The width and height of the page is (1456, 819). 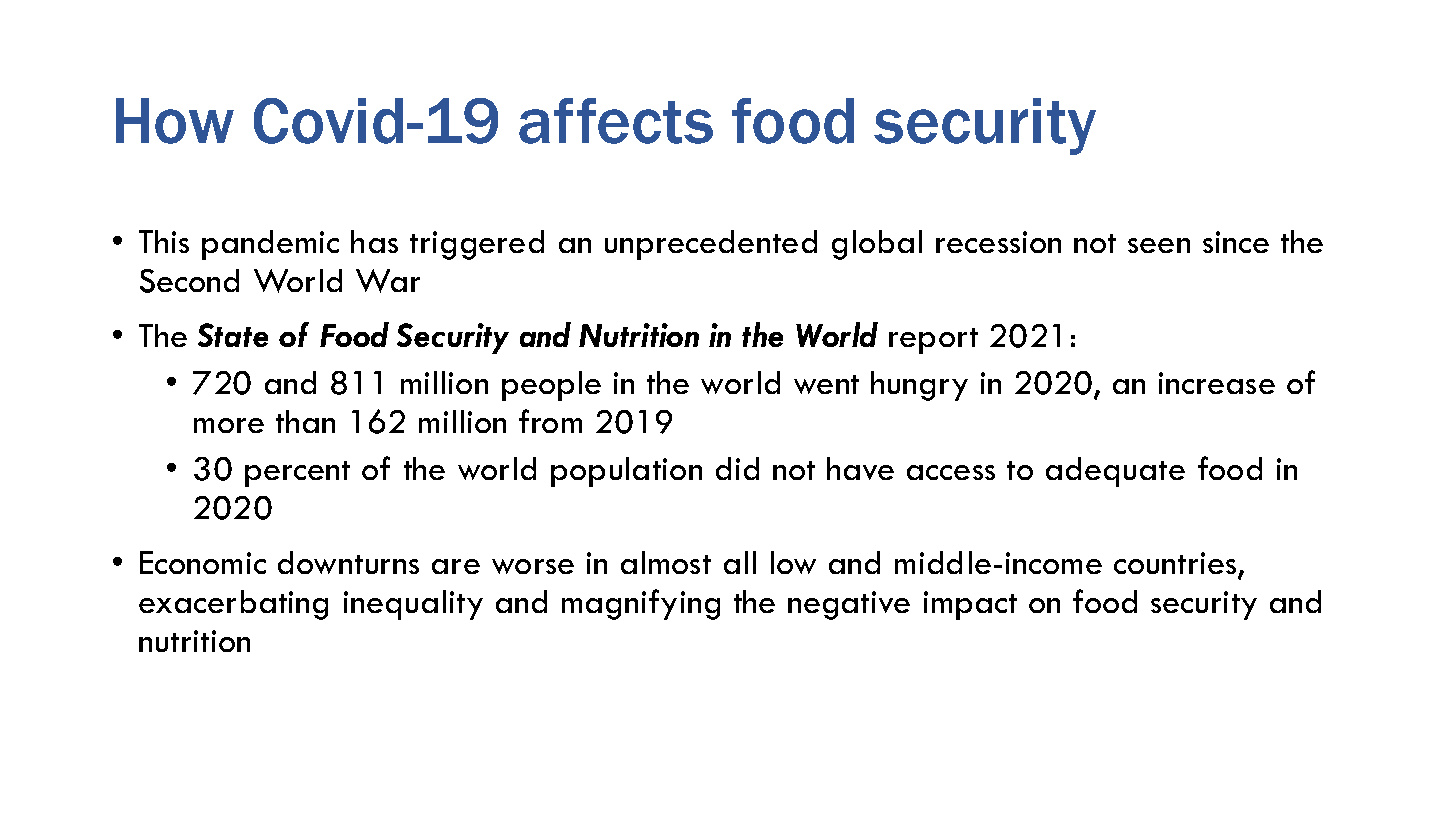 What do you see at coordinates (297, 474) in the page?
I see `percent` at bounding box center [297, 474].
